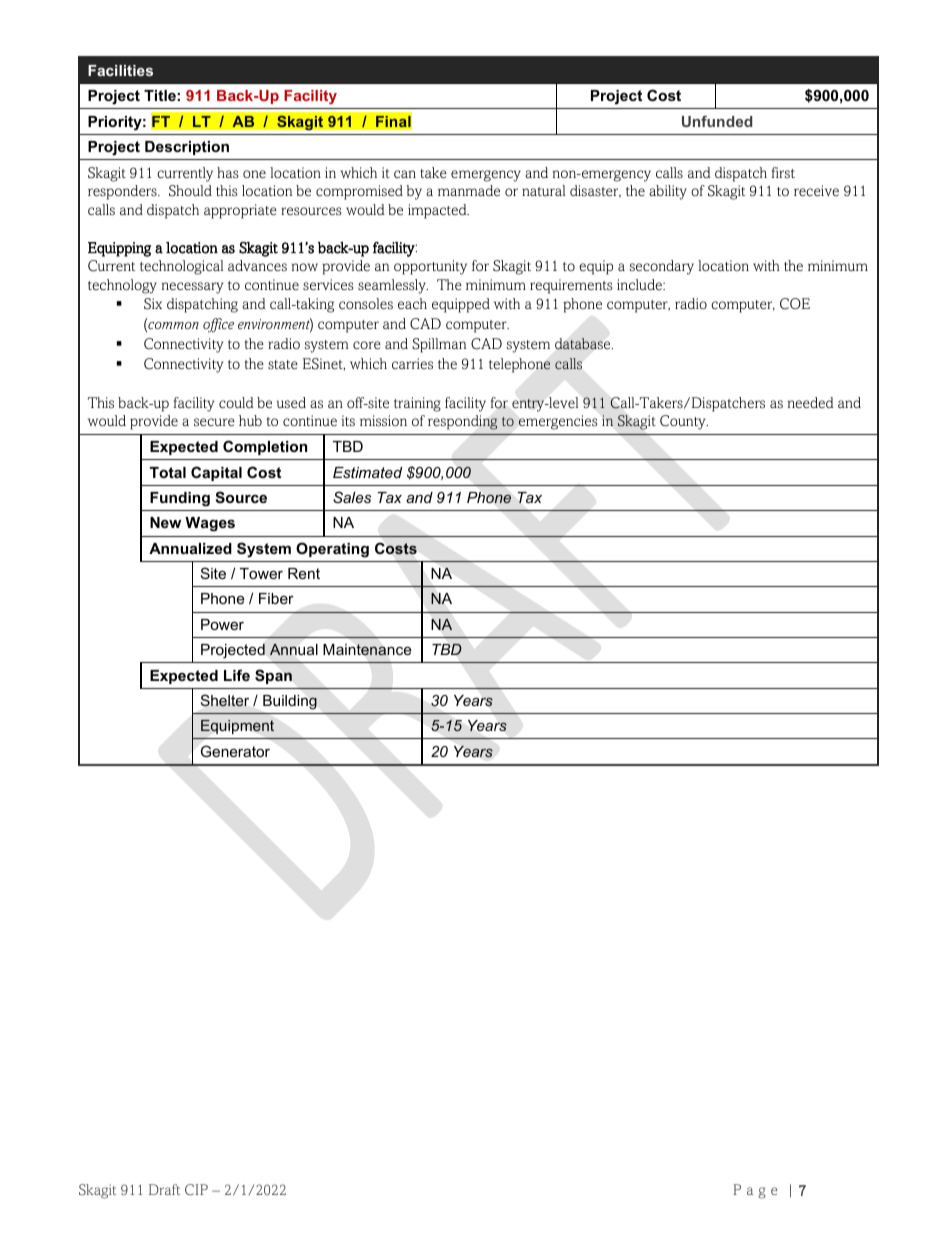 This document has height=1233, width=952. Describe the element at coordinates (405, 174) in the document. I see `can` at that location.
